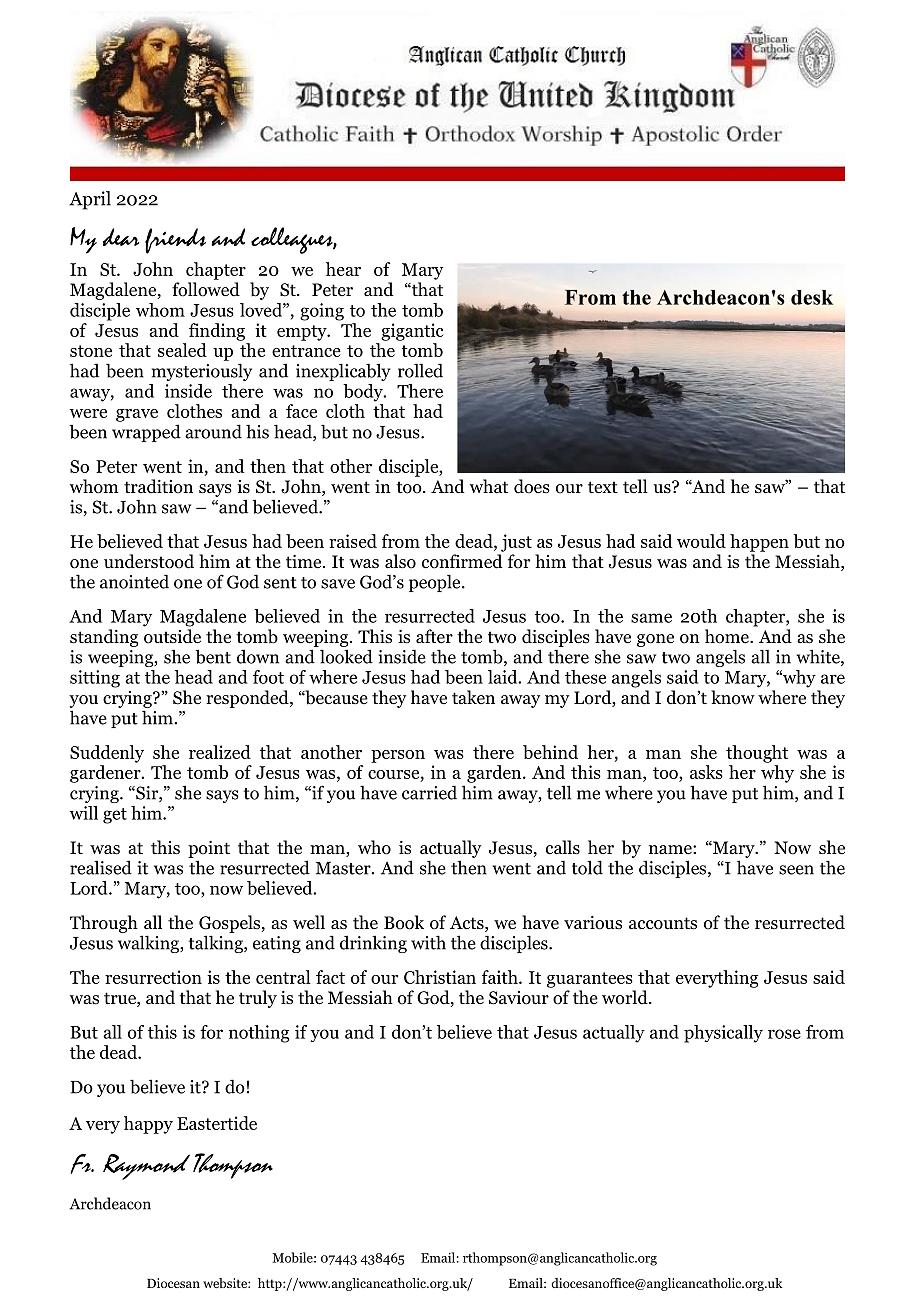 Image resolution: width=924 pixels, height=1308 pixels. I want to click on happy, so click(148, 1125).
